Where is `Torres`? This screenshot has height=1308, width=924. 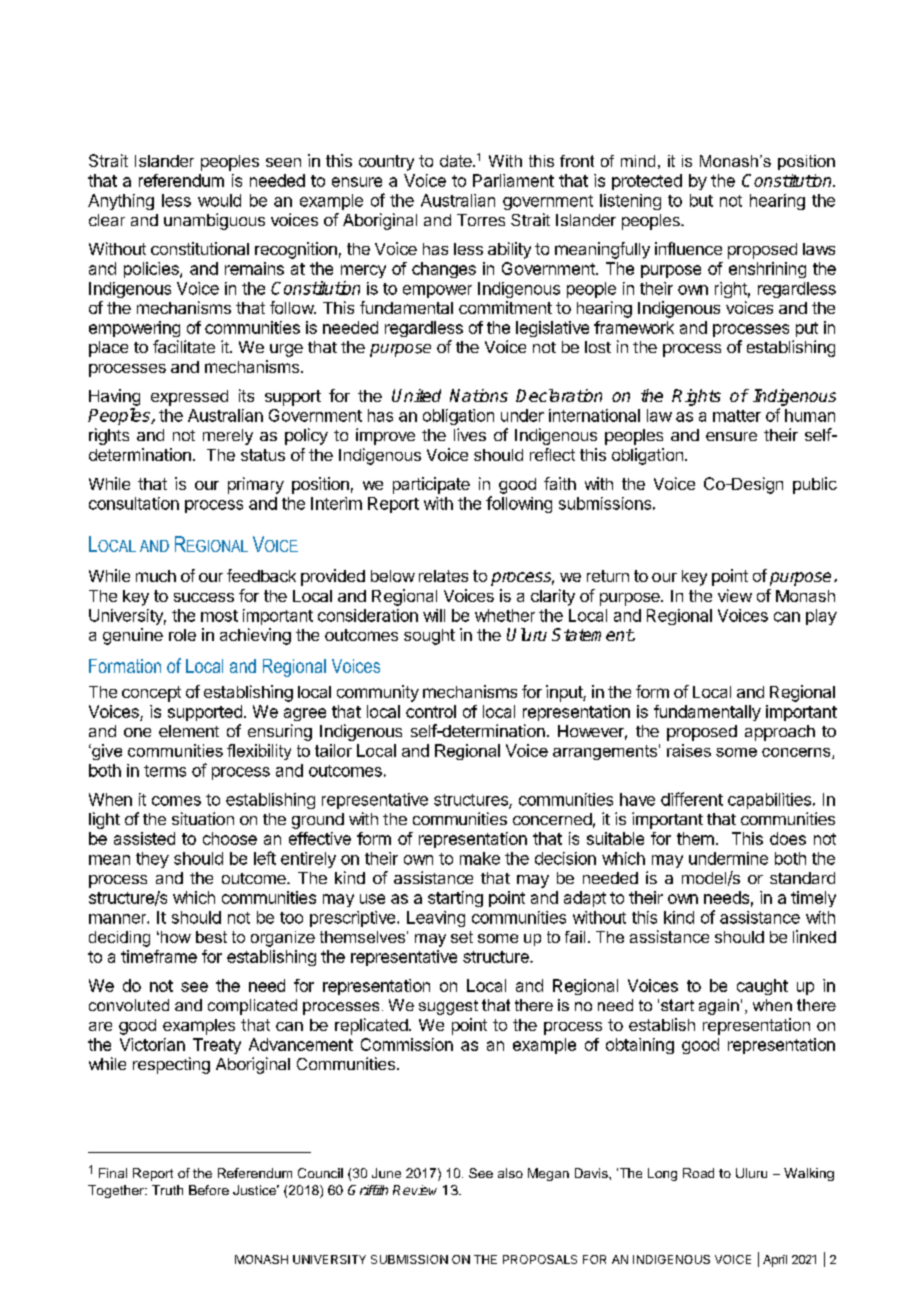 Torres is located at coordinates (481, 220).
